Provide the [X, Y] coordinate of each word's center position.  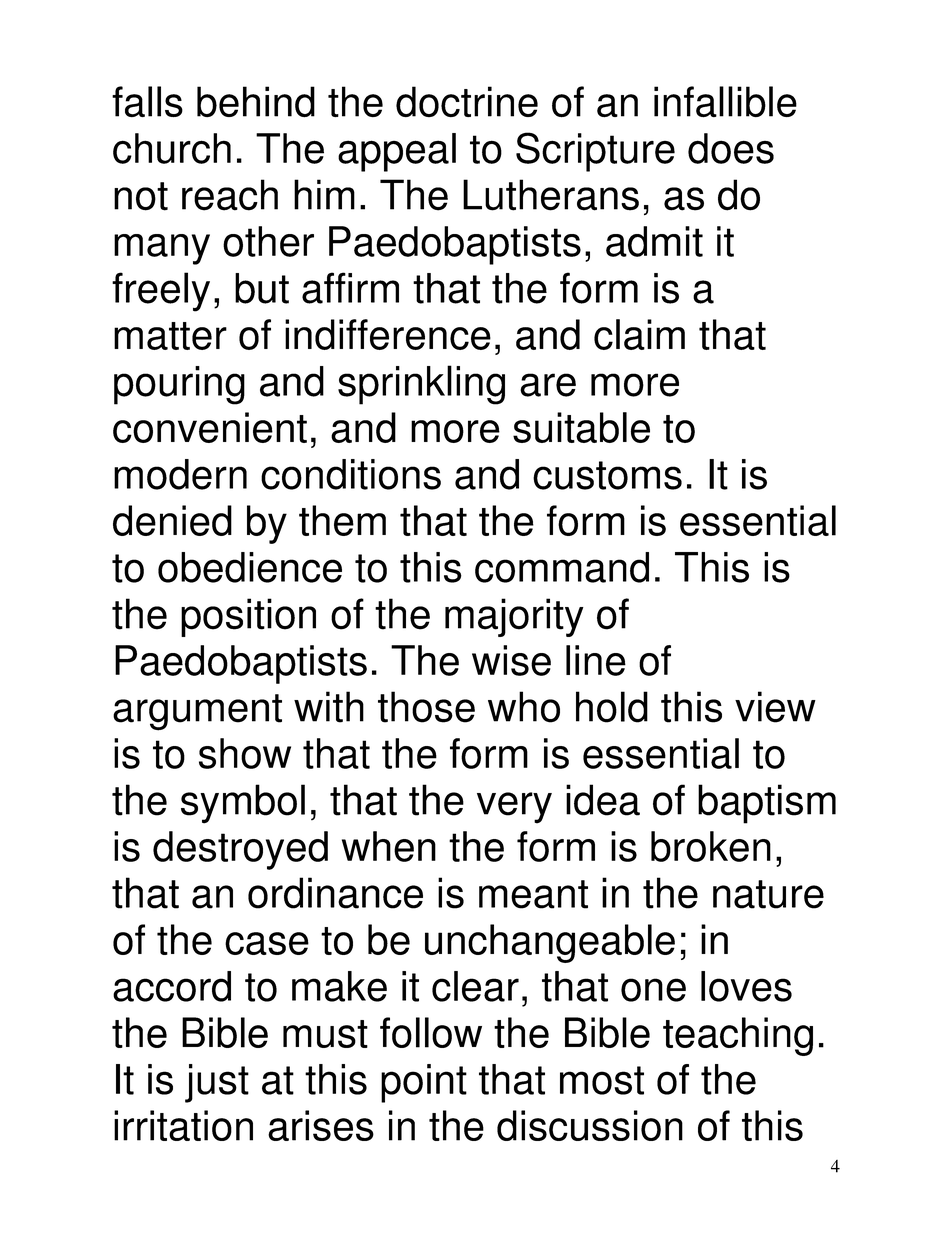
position [248, 617]
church [172, 148]
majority [514, 617]
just [217, 1083]
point [424, 1083]
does [731, 148]
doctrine [467, 101]
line [596, 660]
